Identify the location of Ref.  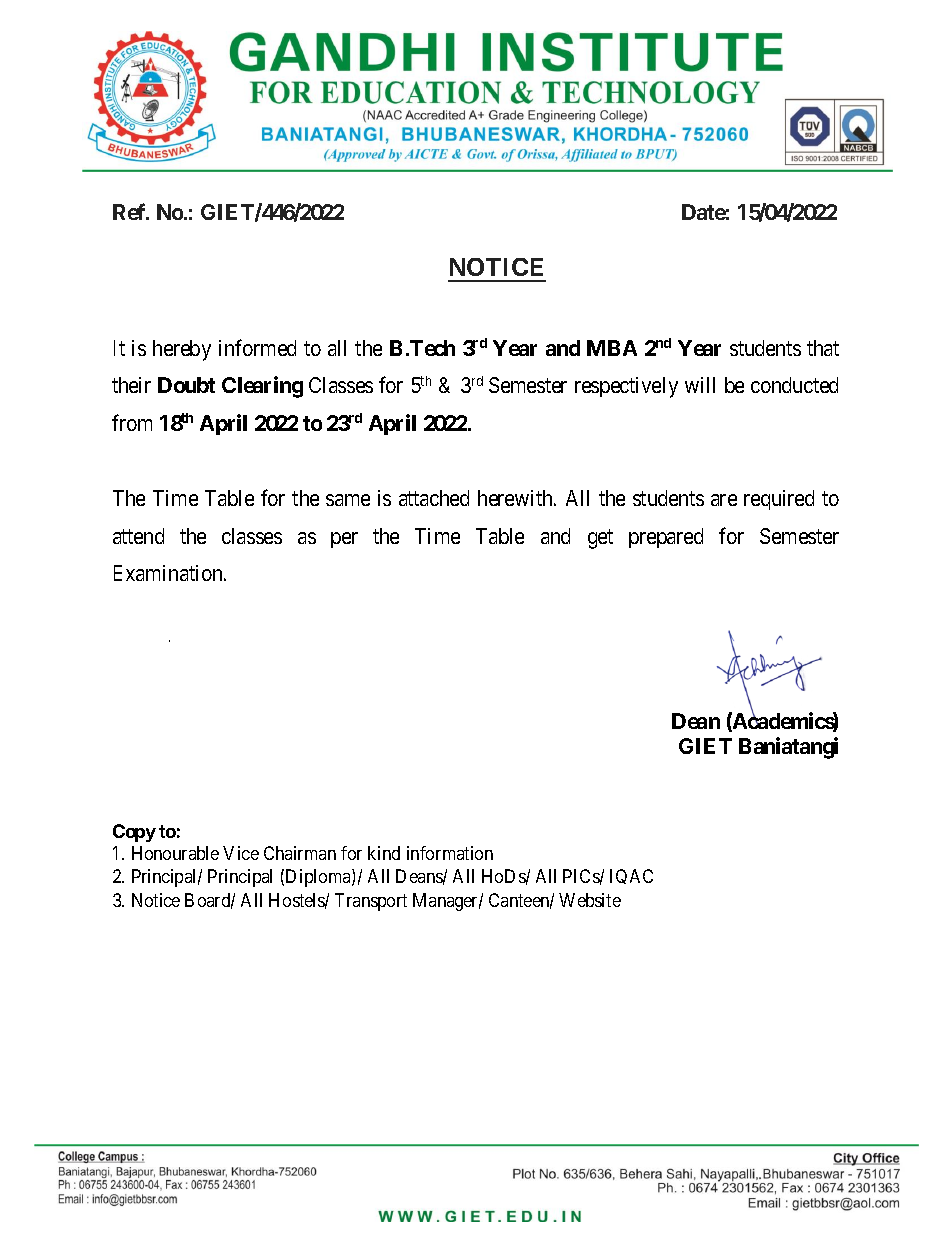
(130, 211).
